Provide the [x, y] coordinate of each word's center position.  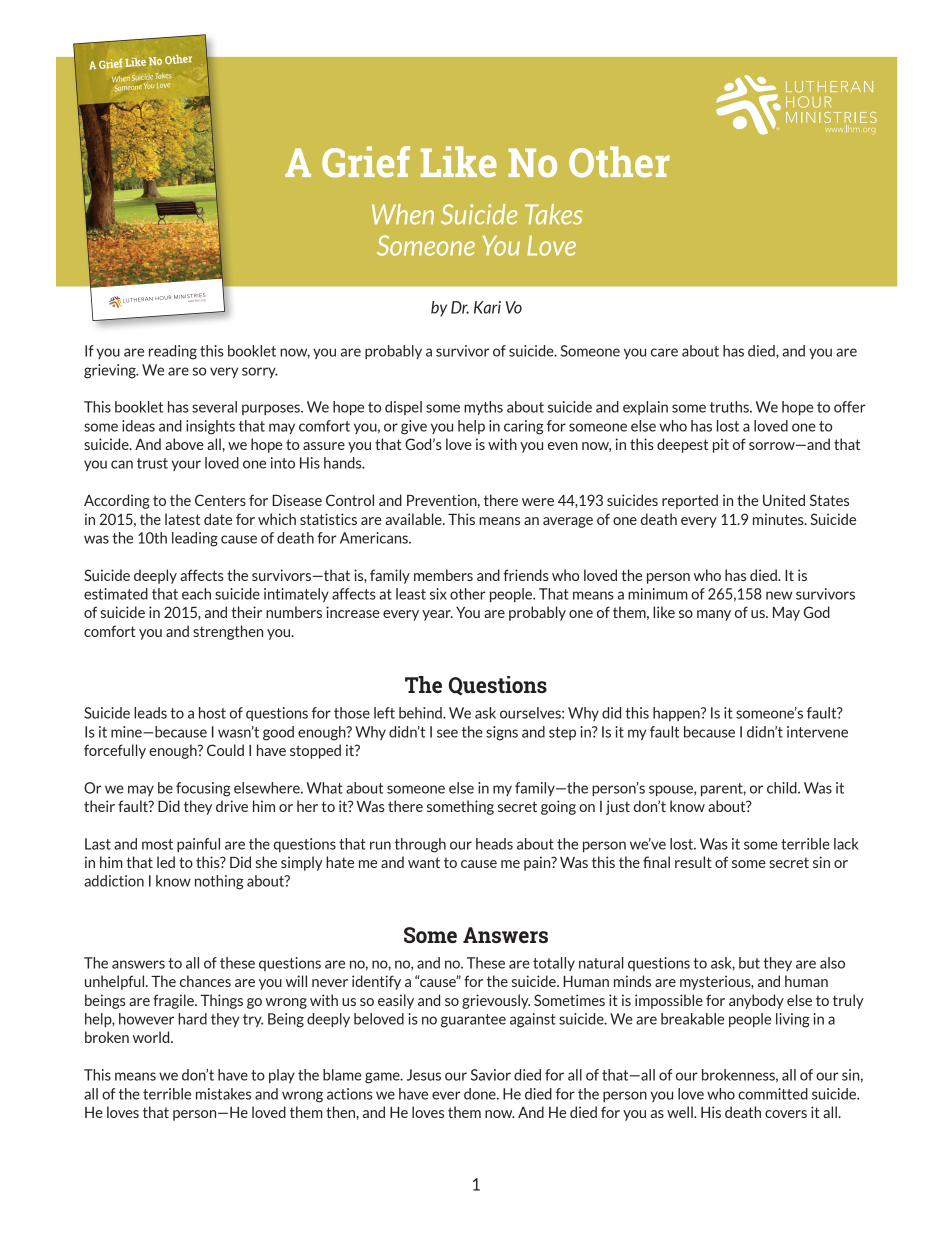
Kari [487, 307]
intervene [817, 732]
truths [730, 407]
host [212, 713]
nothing [219, 882]
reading [173, 352]
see [447, 733]
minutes [779, 519]
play [282, 1076]
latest [182, 519]
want [424, 862]
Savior [491, 1075]
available [414, 519]
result [693, 862]
